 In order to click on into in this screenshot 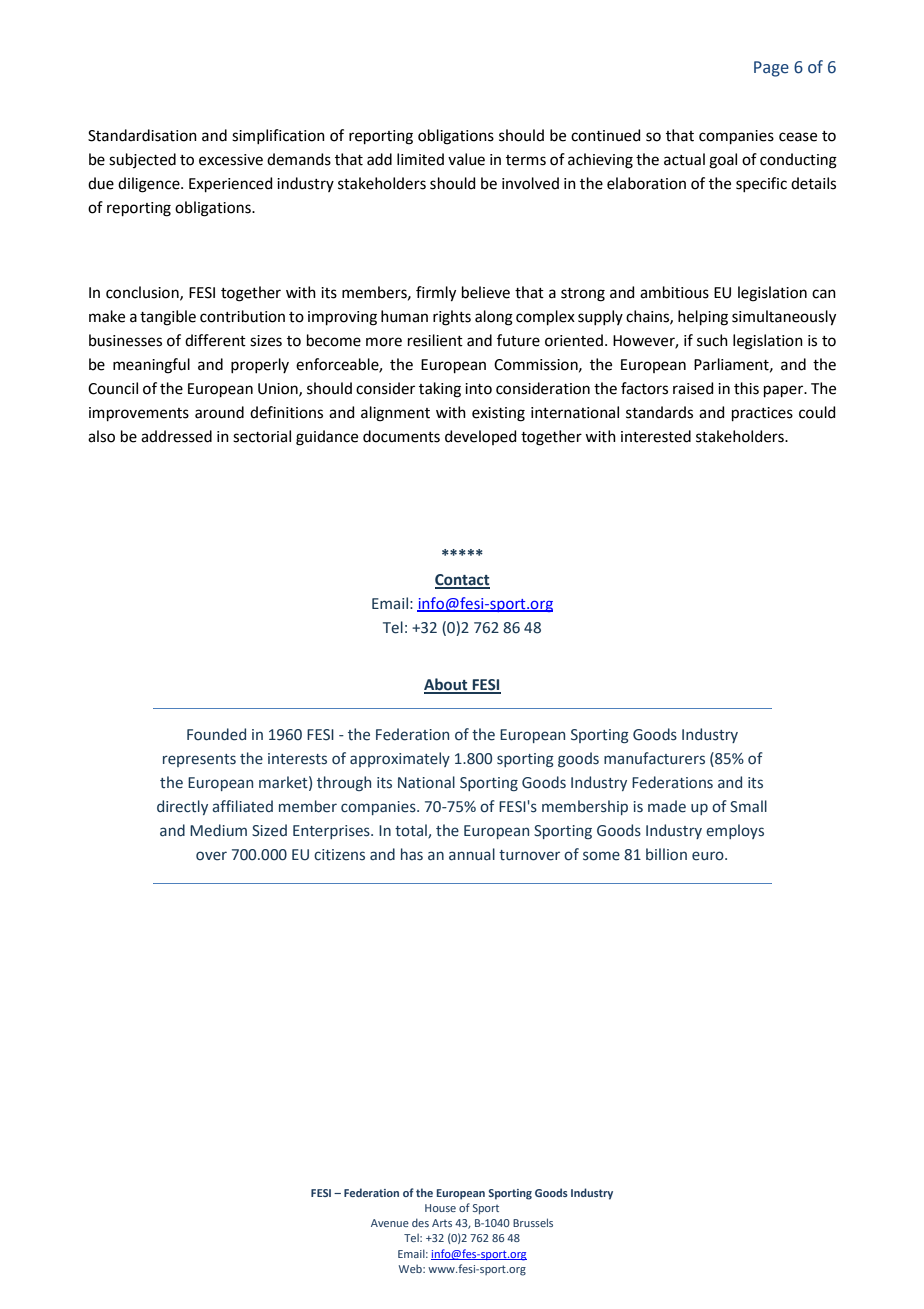, I will do `click(478, 389)`.
